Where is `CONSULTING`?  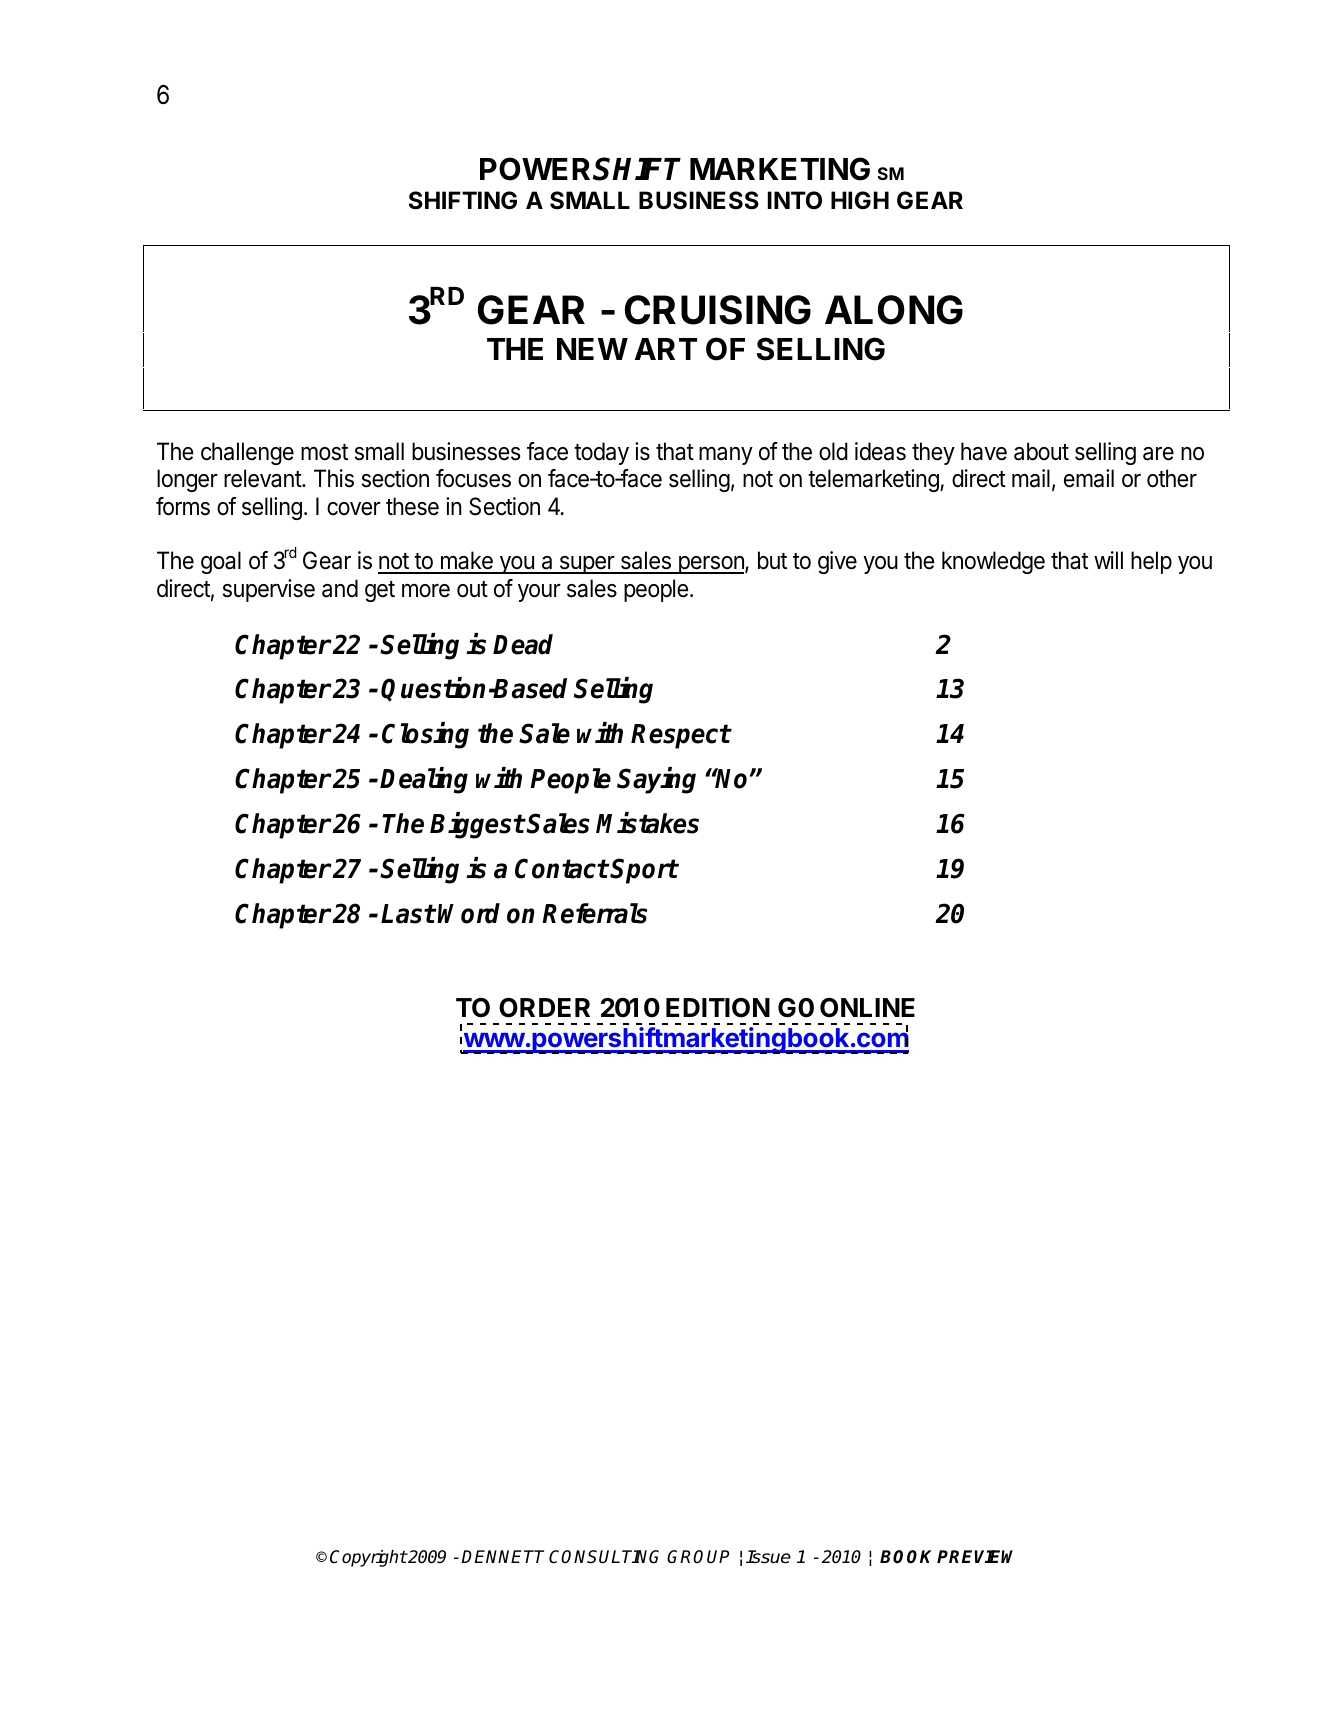
CONSULTING is located at coordinates (604, 1557).
